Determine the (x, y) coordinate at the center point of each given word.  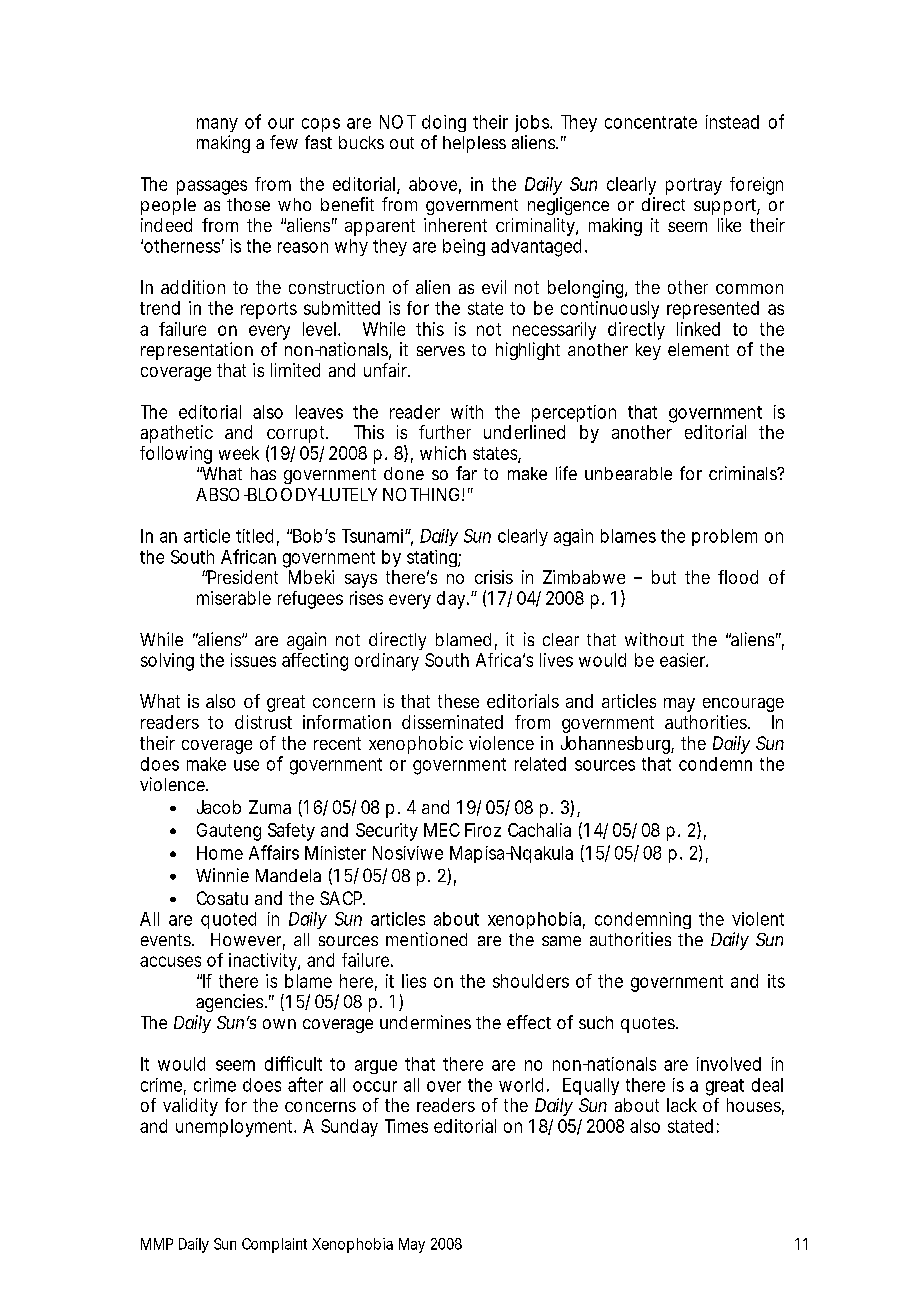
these (458, 701)
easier (684, 660)
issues (253, 660)
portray (694, 186)
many (217, 125)
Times (406, 1126)
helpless (474, 144)
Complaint (274, 1245)
